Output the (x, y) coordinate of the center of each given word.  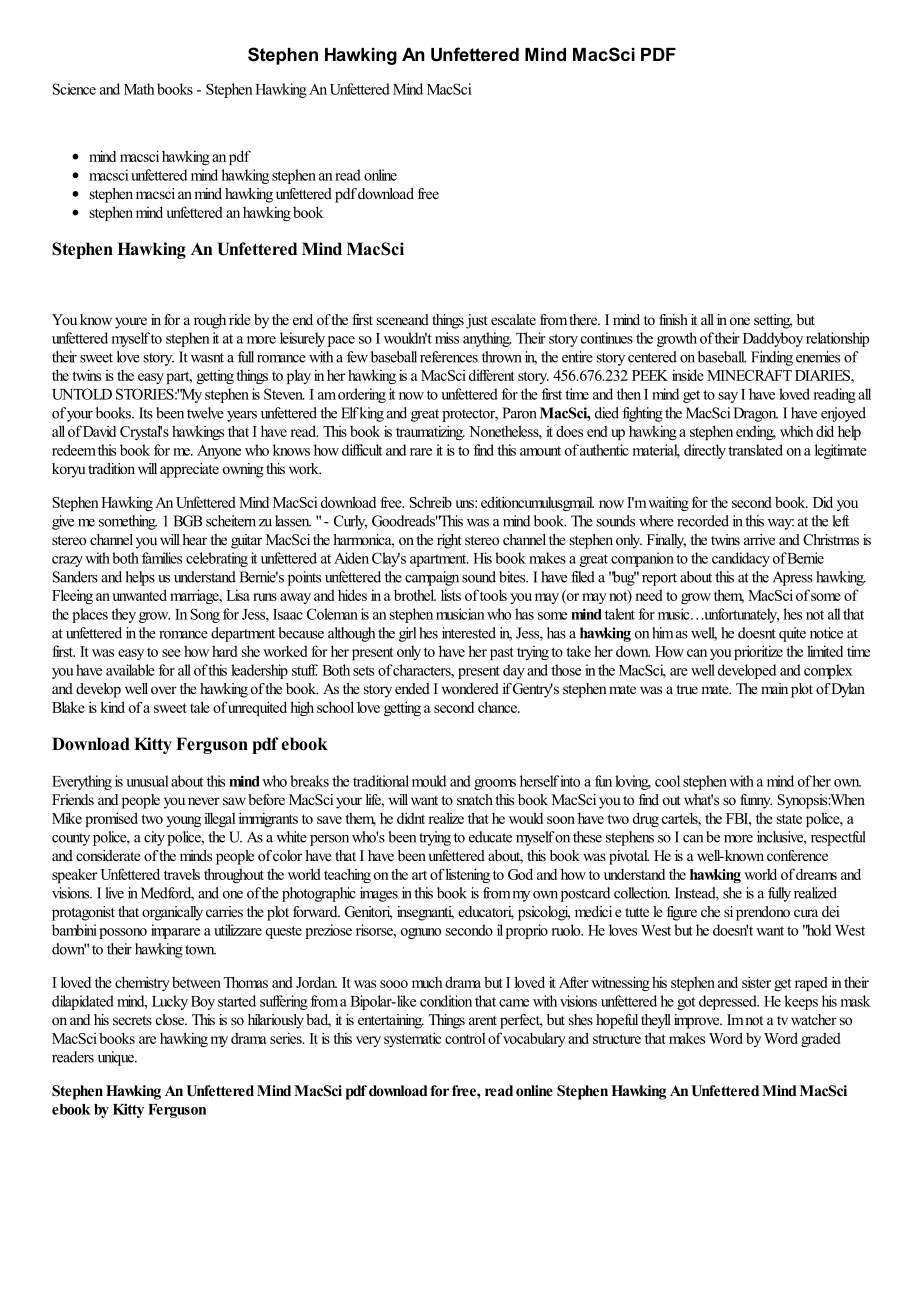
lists (451, 595)
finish (673, 319)
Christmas (831, 540)
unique (117, 1058)
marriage (195, 596)
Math (139, 89)
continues (607, 338)
